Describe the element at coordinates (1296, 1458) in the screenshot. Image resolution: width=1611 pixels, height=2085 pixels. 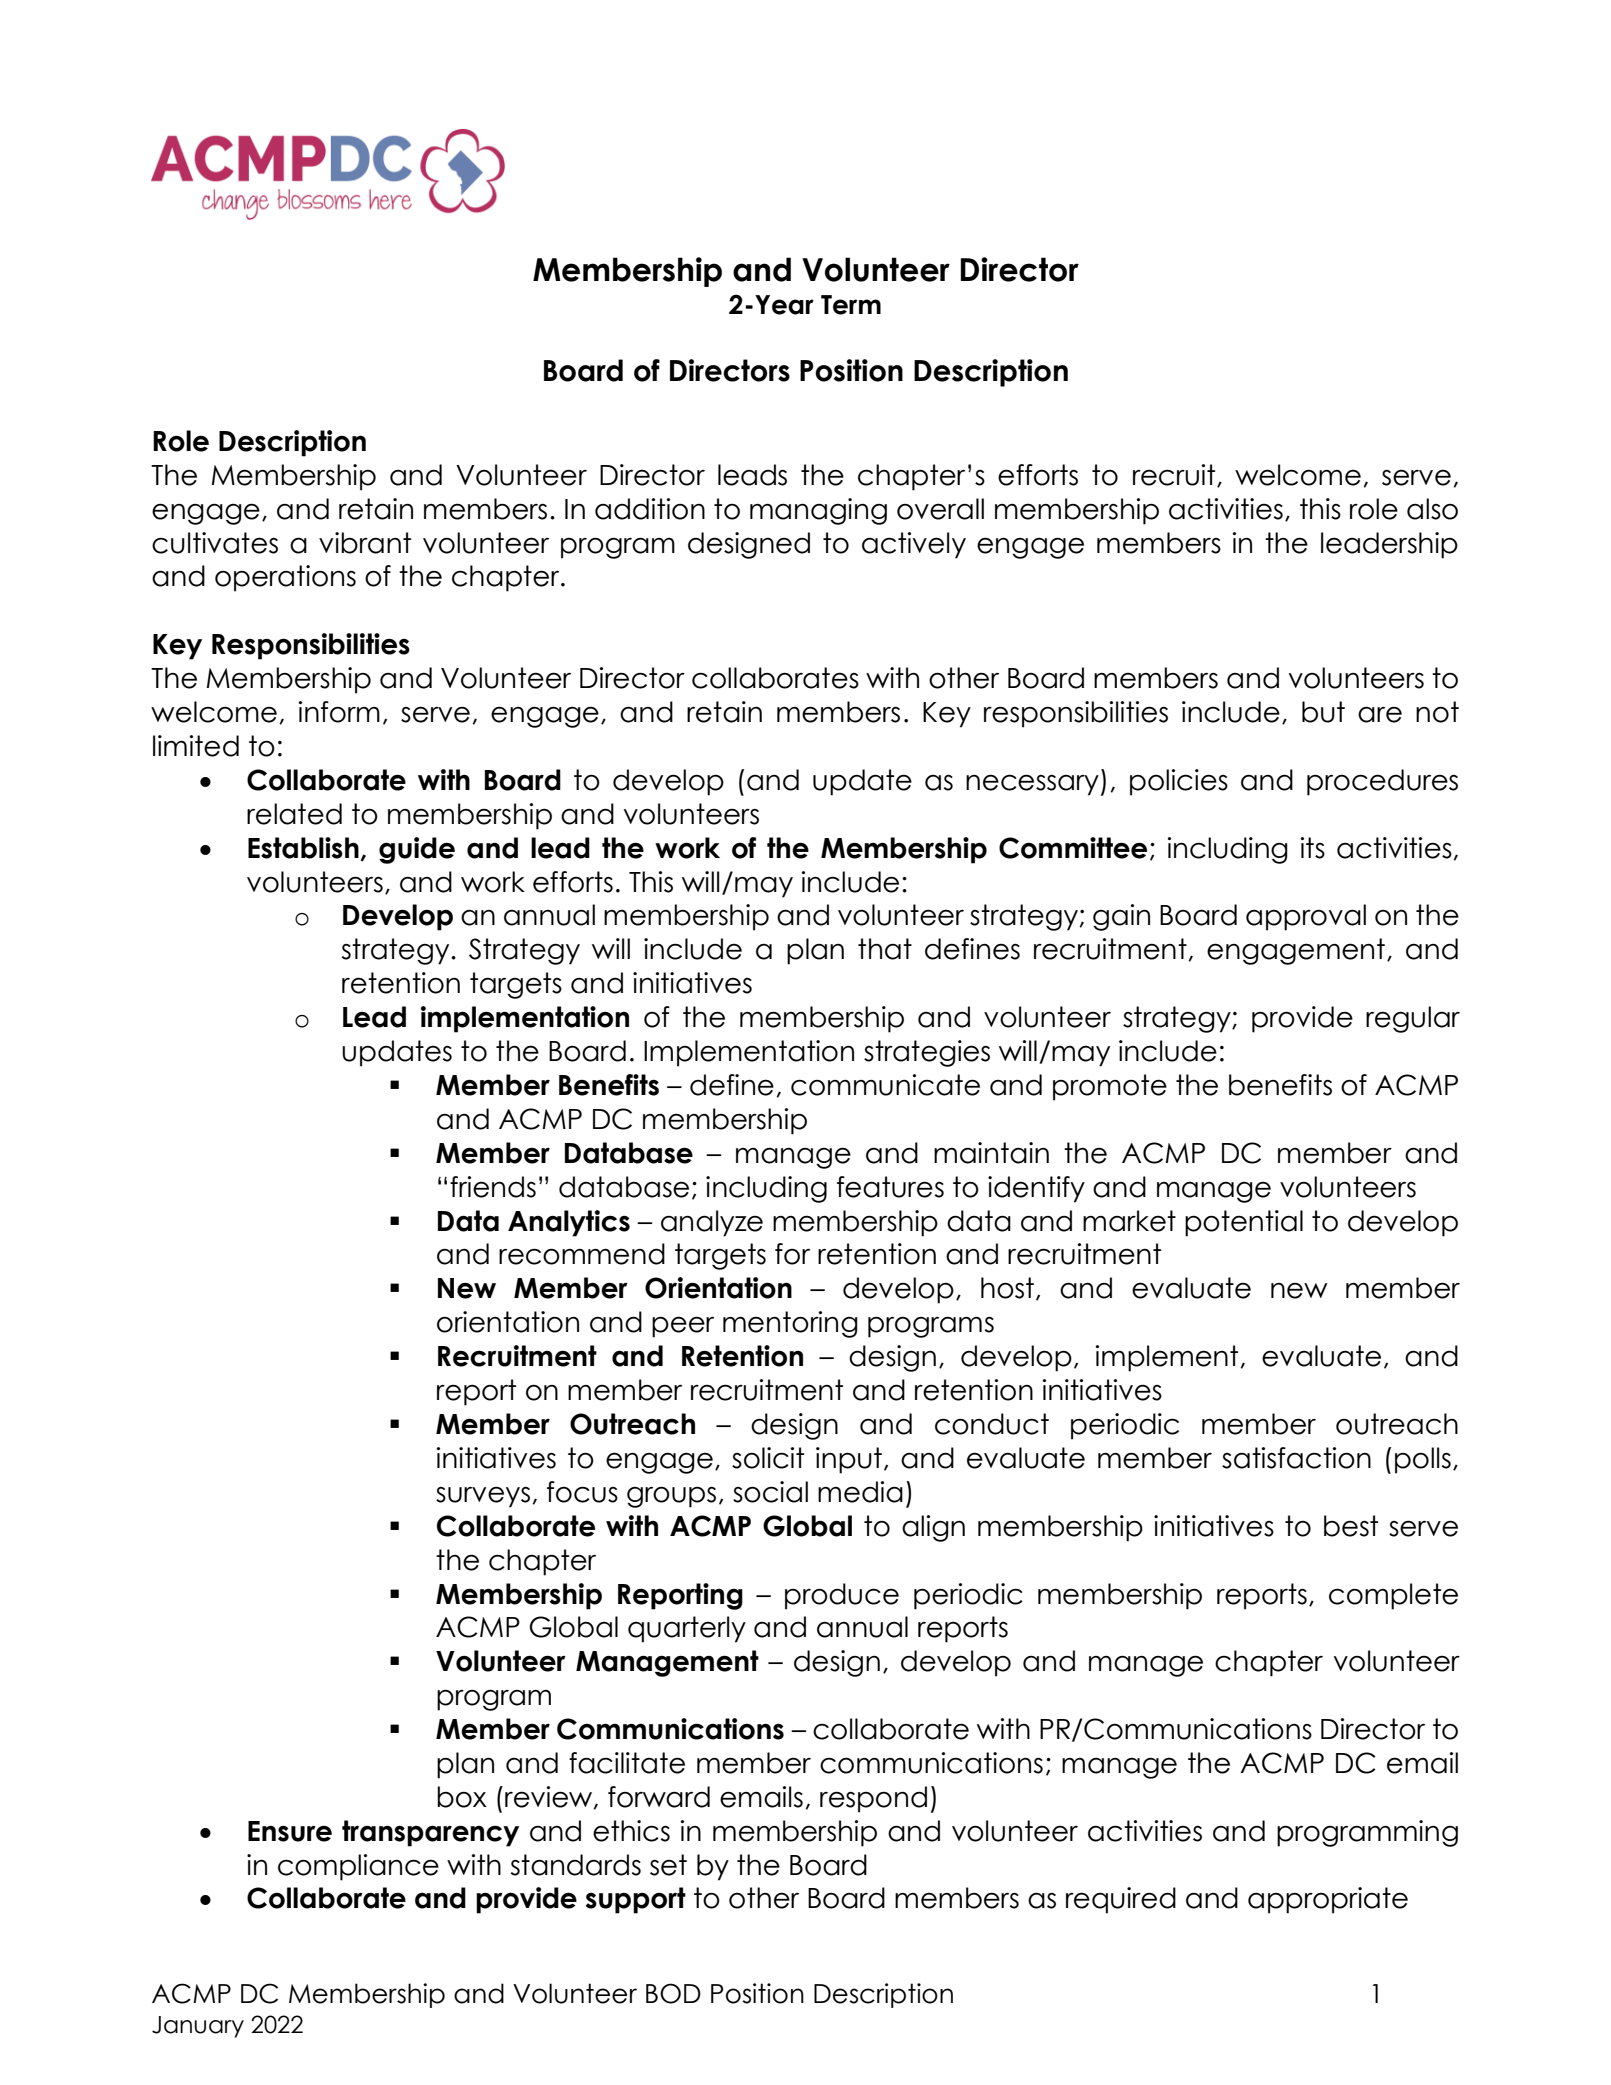
I see `satisfaction` at that location.
